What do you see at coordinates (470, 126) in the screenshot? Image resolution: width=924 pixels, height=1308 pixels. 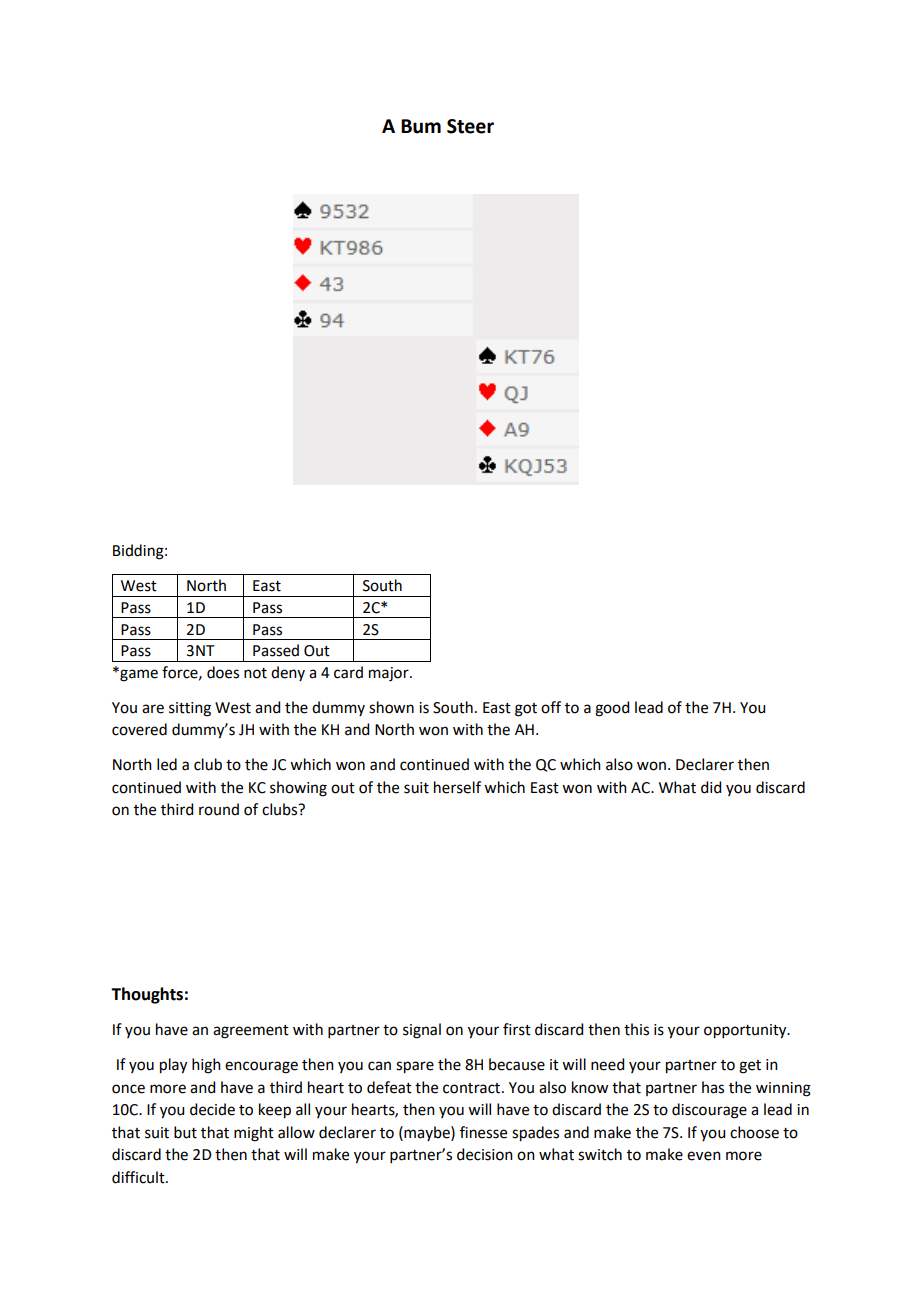 I see `Steer` at bounding box center [470, 126].
